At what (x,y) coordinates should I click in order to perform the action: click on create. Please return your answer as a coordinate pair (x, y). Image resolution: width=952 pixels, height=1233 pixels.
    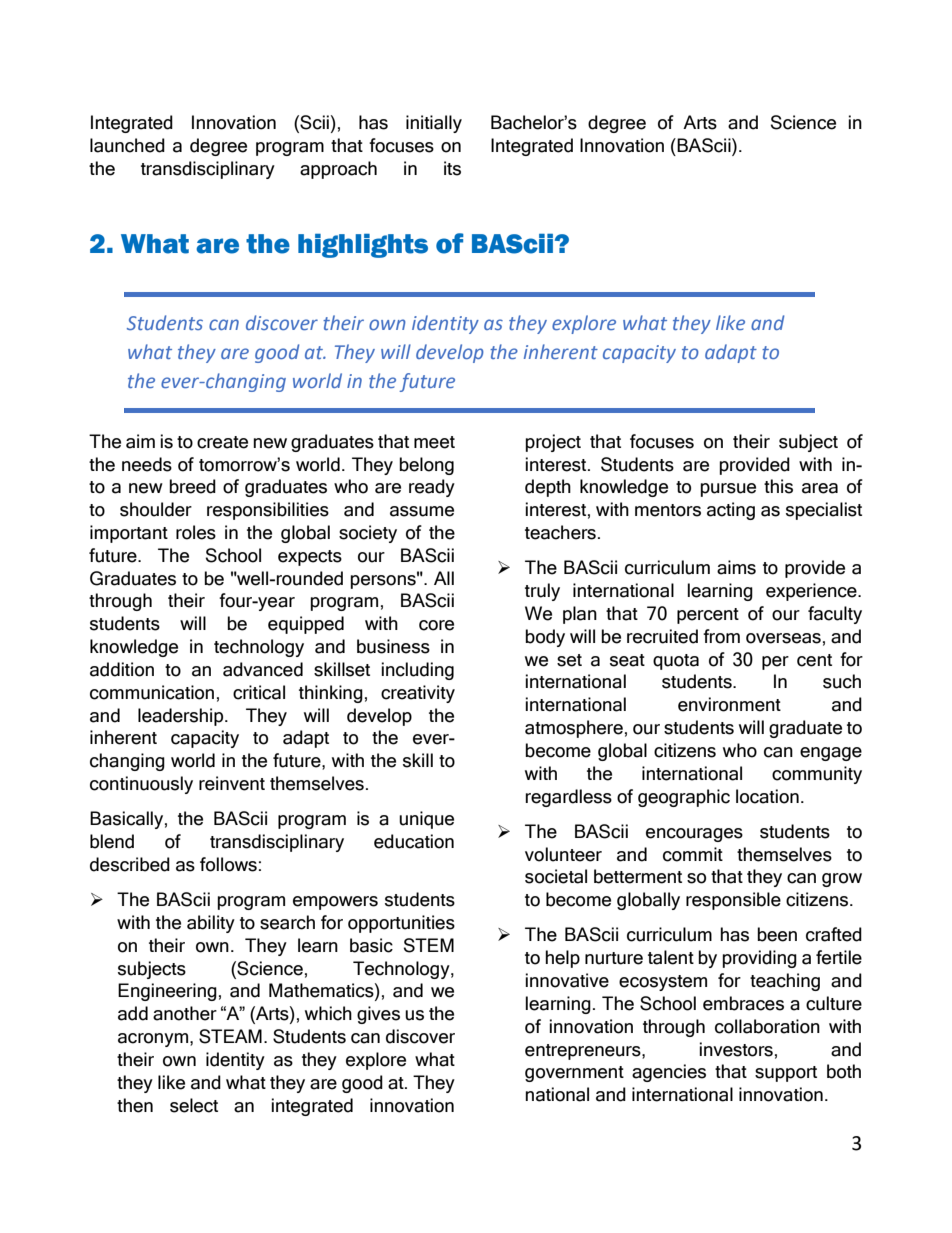
    Looking at the image, I should click on (222, 442).
